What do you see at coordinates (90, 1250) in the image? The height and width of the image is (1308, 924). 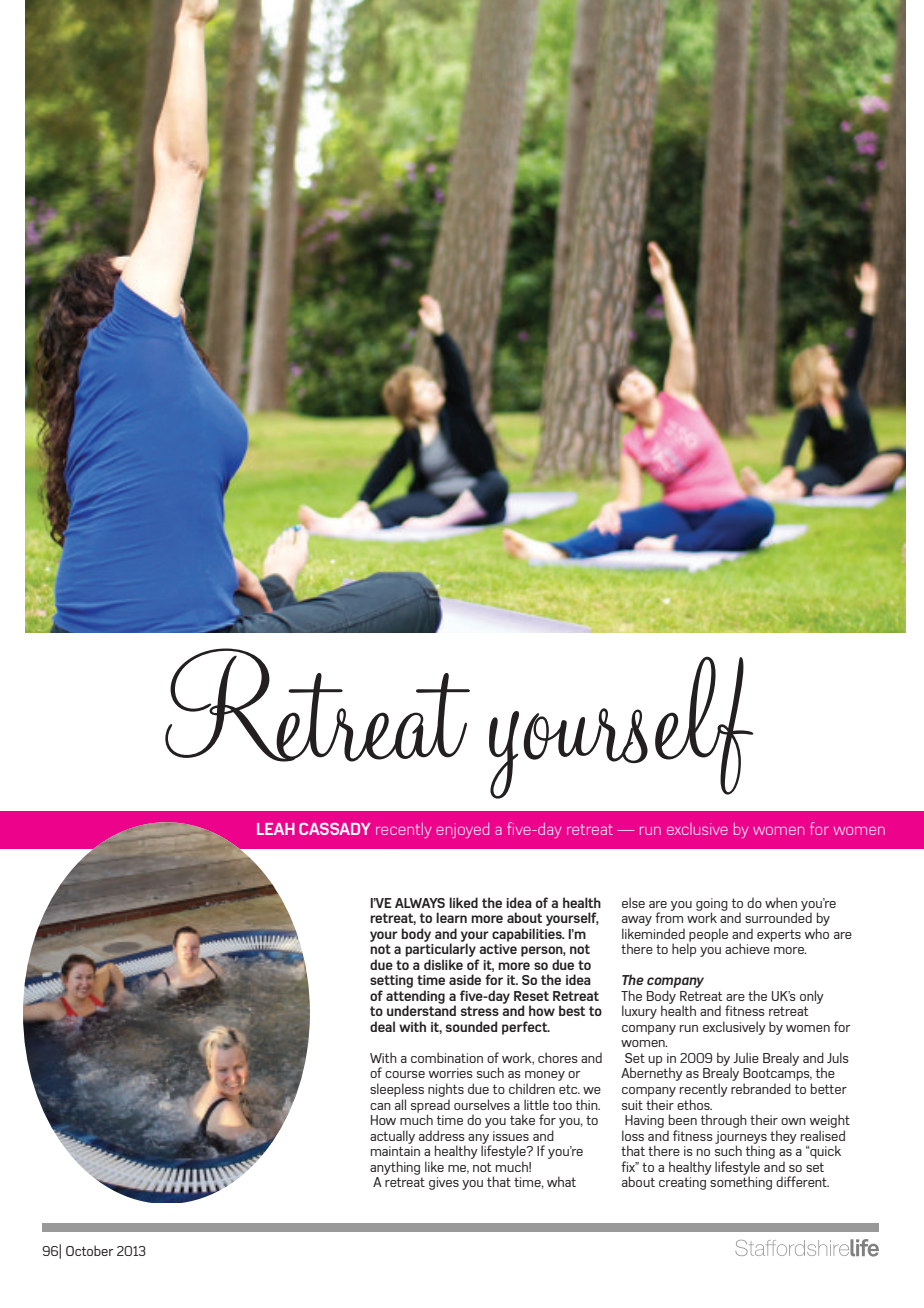 I see `October` at bounding box center [90, 1250].
